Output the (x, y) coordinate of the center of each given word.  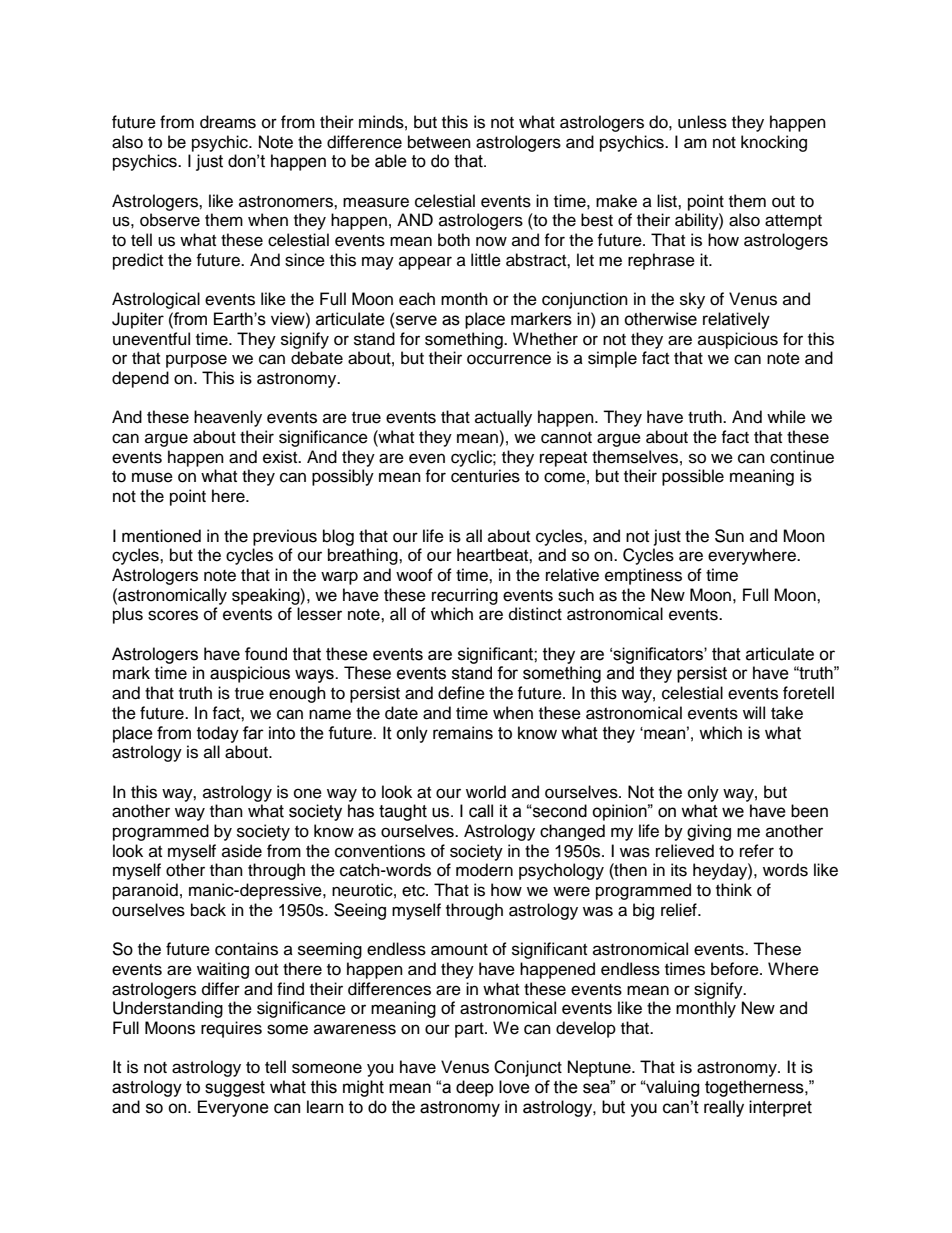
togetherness (755, 1088)
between (439, 142)
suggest (235, 1089)
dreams (228, 122)
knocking (774, 143)
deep (475, 1088)
